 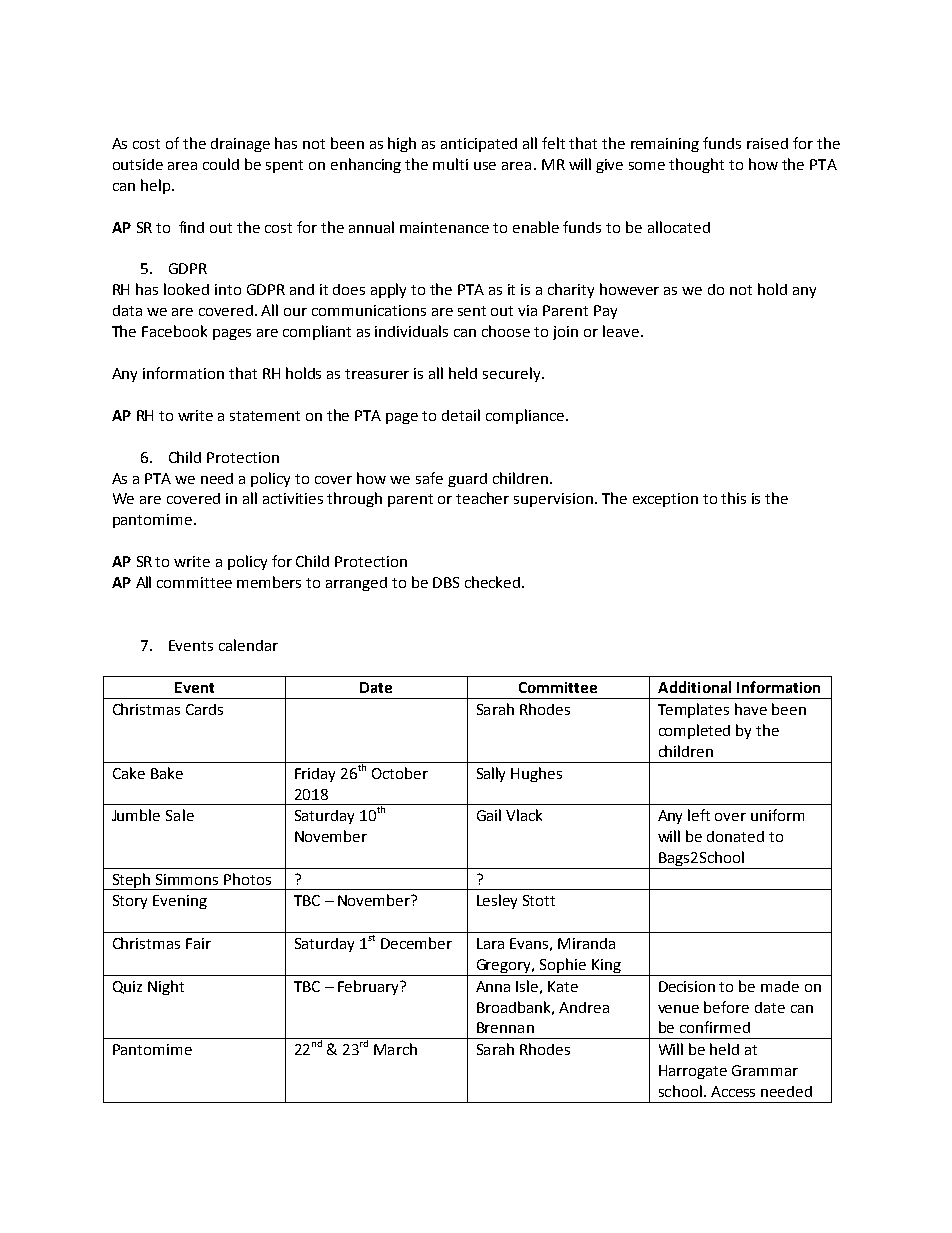 What do you see at coordinates (733, 498) in the page?
I see `this` at bounding box center [733, 498].
